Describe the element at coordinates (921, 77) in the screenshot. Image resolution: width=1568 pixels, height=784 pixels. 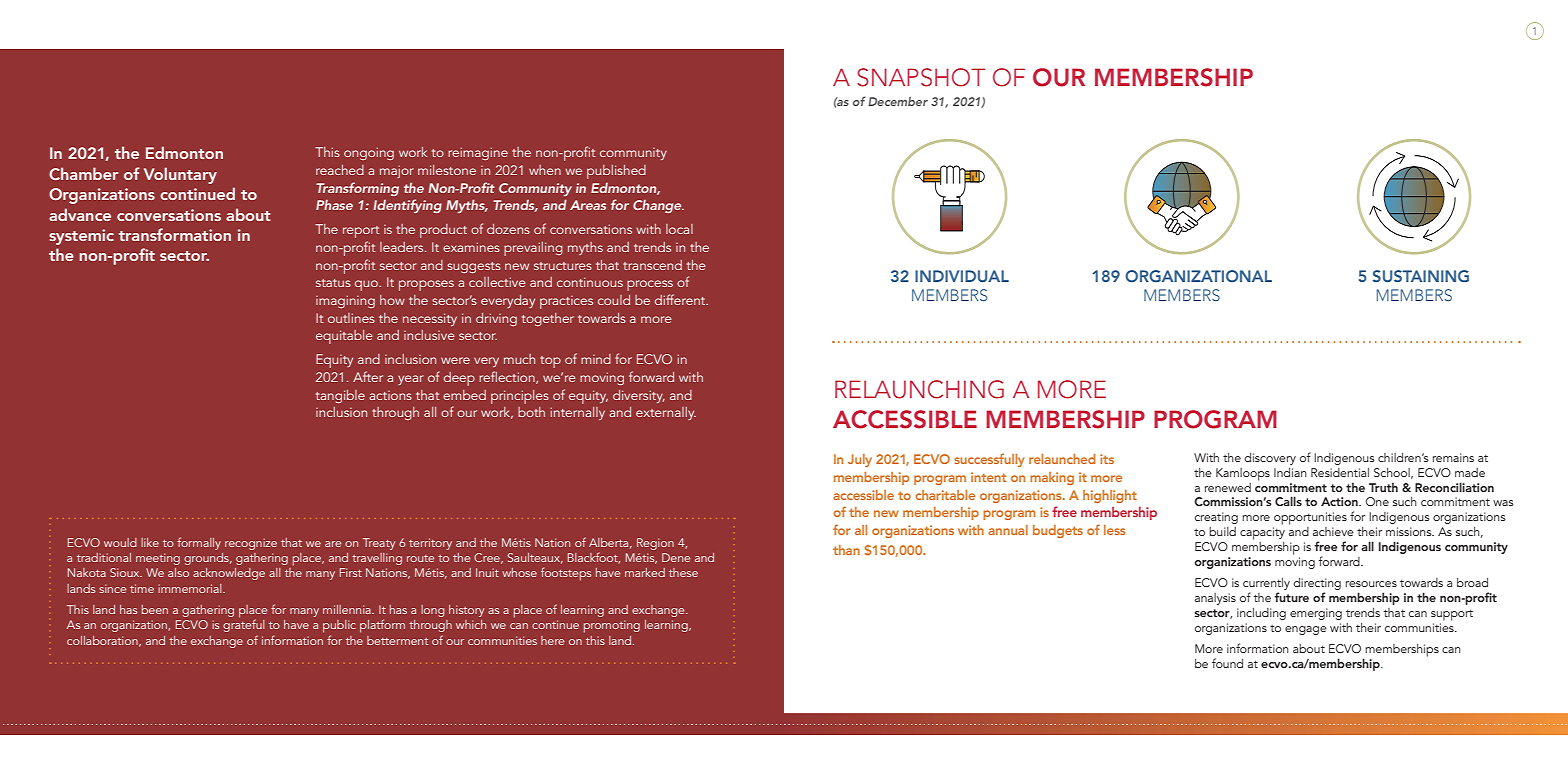
I see `SNAPSHOT` at that location.
